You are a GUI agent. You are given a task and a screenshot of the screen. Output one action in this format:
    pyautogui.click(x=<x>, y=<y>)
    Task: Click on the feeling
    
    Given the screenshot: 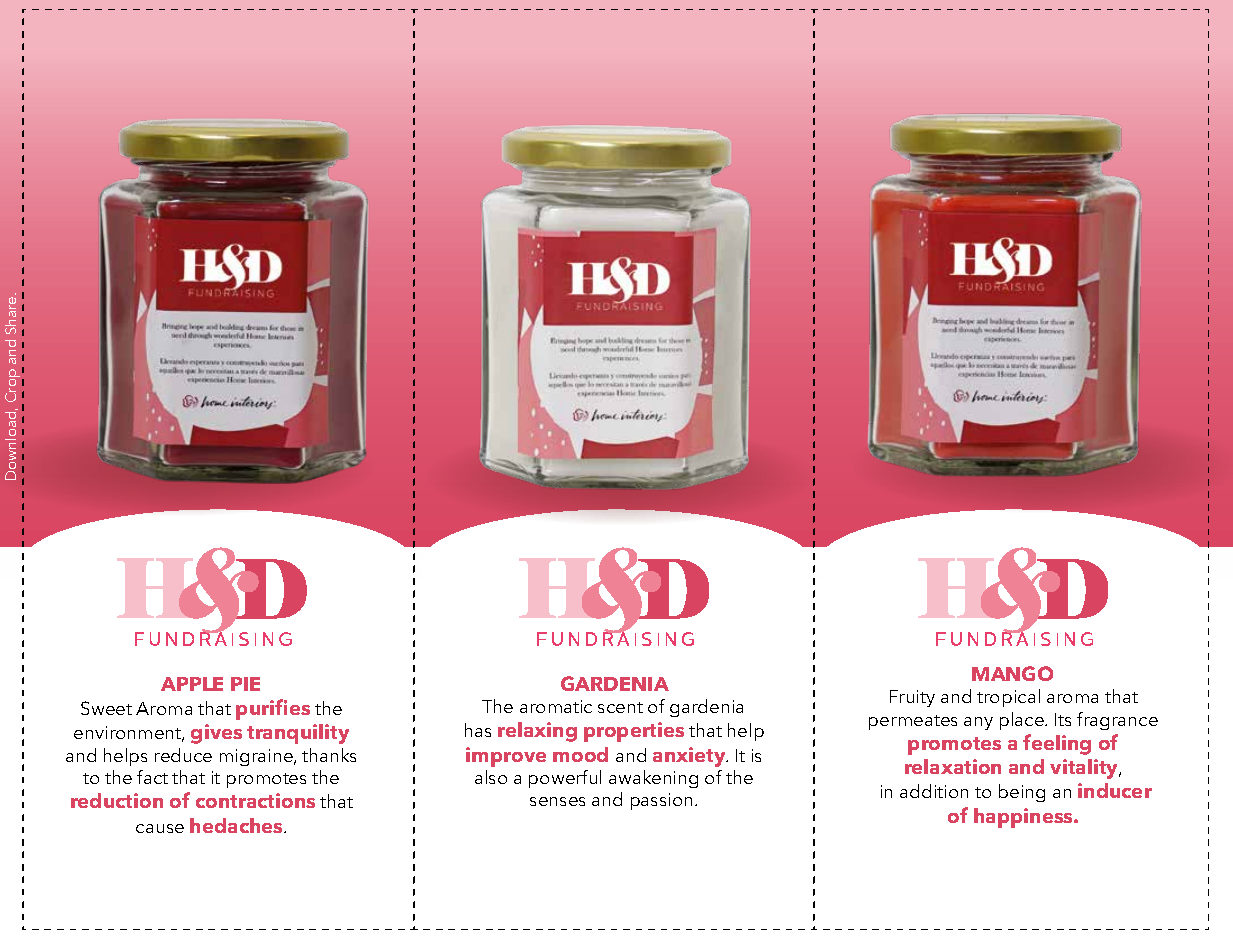 What is the action you would take?
    pyautogui.click(x=1057, y=744)
